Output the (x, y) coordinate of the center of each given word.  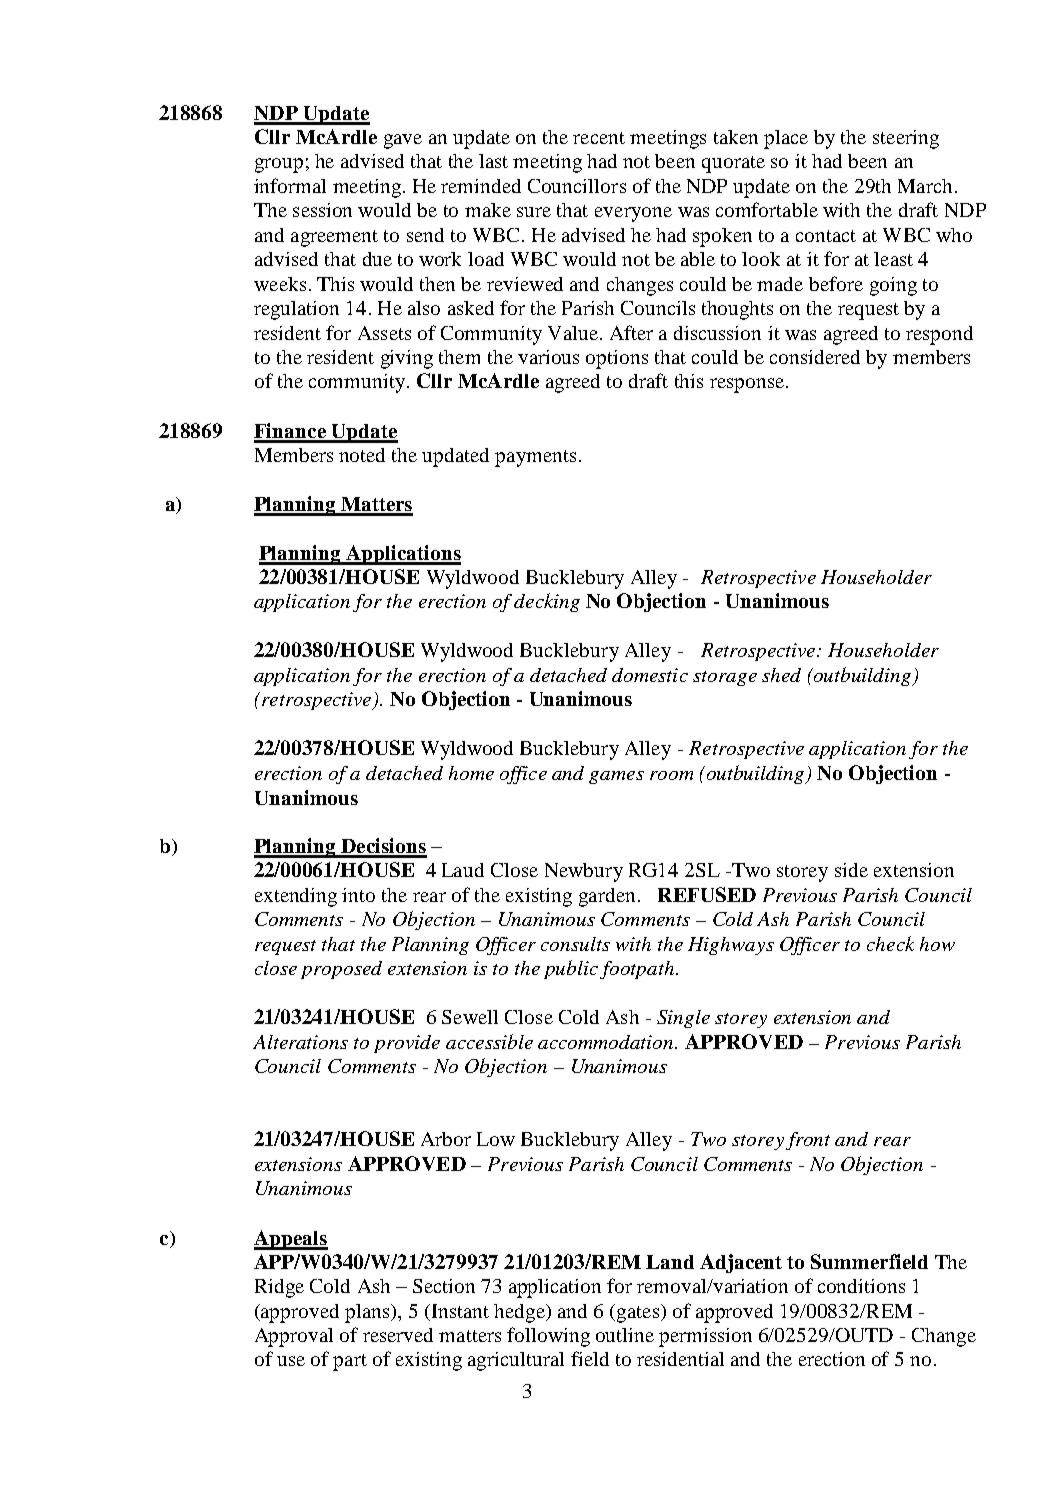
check (890, 943)
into (358, 895)
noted (362, 455)
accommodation (607, 1042)
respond (939, 335)
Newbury (584, 872)
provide (407, 1044)
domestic (650, 675)
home (471, 773)
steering (906, 139)
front (808, 1141)
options (617, 359)
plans (368, 1313)
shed (781, 675)
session (322, 210)
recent (599, 138)
